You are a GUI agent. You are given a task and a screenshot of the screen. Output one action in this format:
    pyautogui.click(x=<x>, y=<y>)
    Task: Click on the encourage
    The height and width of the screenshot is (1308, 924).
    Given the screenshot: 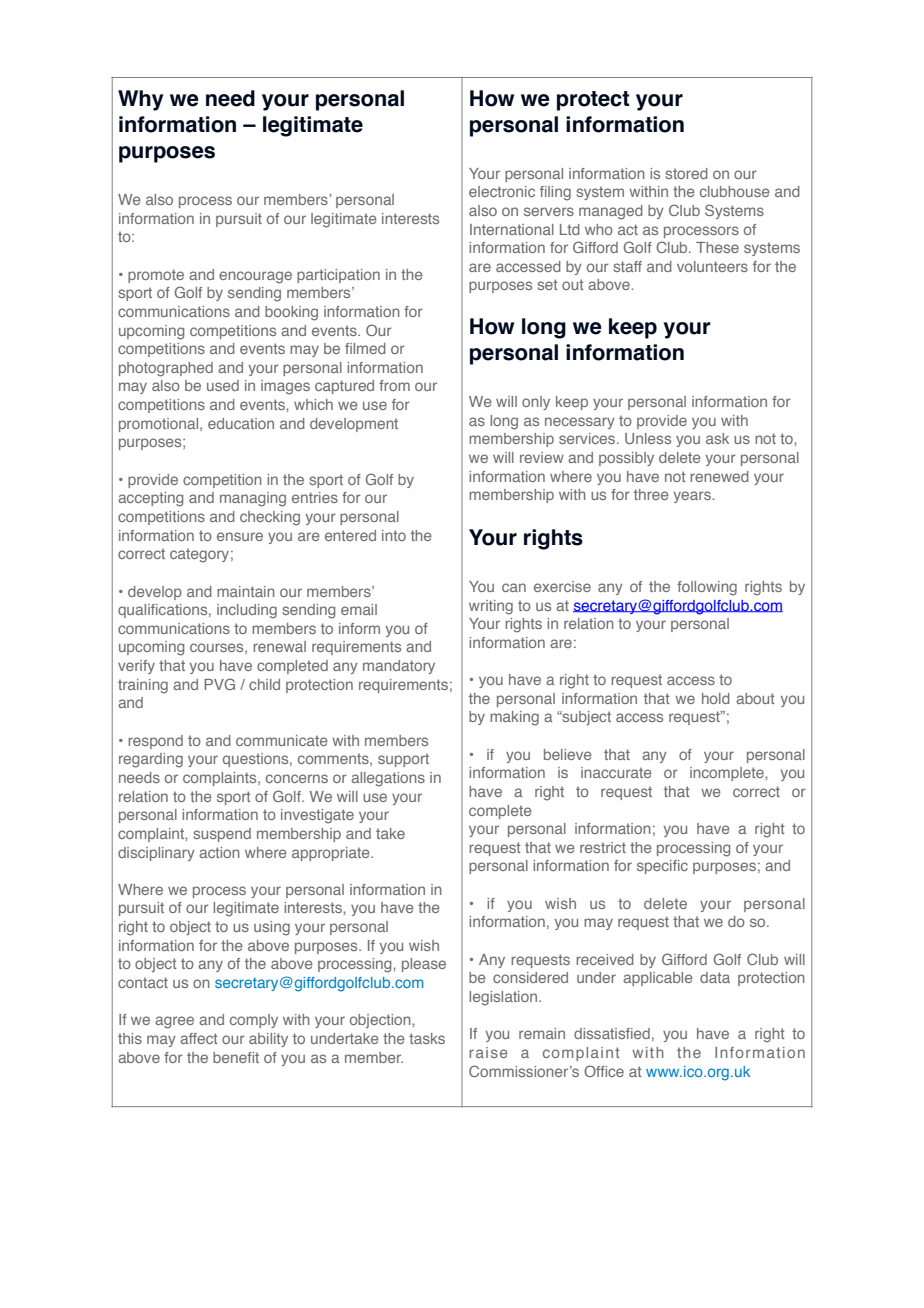 What is the action you would take?
    pyautogui.click(x=255, y=277)
